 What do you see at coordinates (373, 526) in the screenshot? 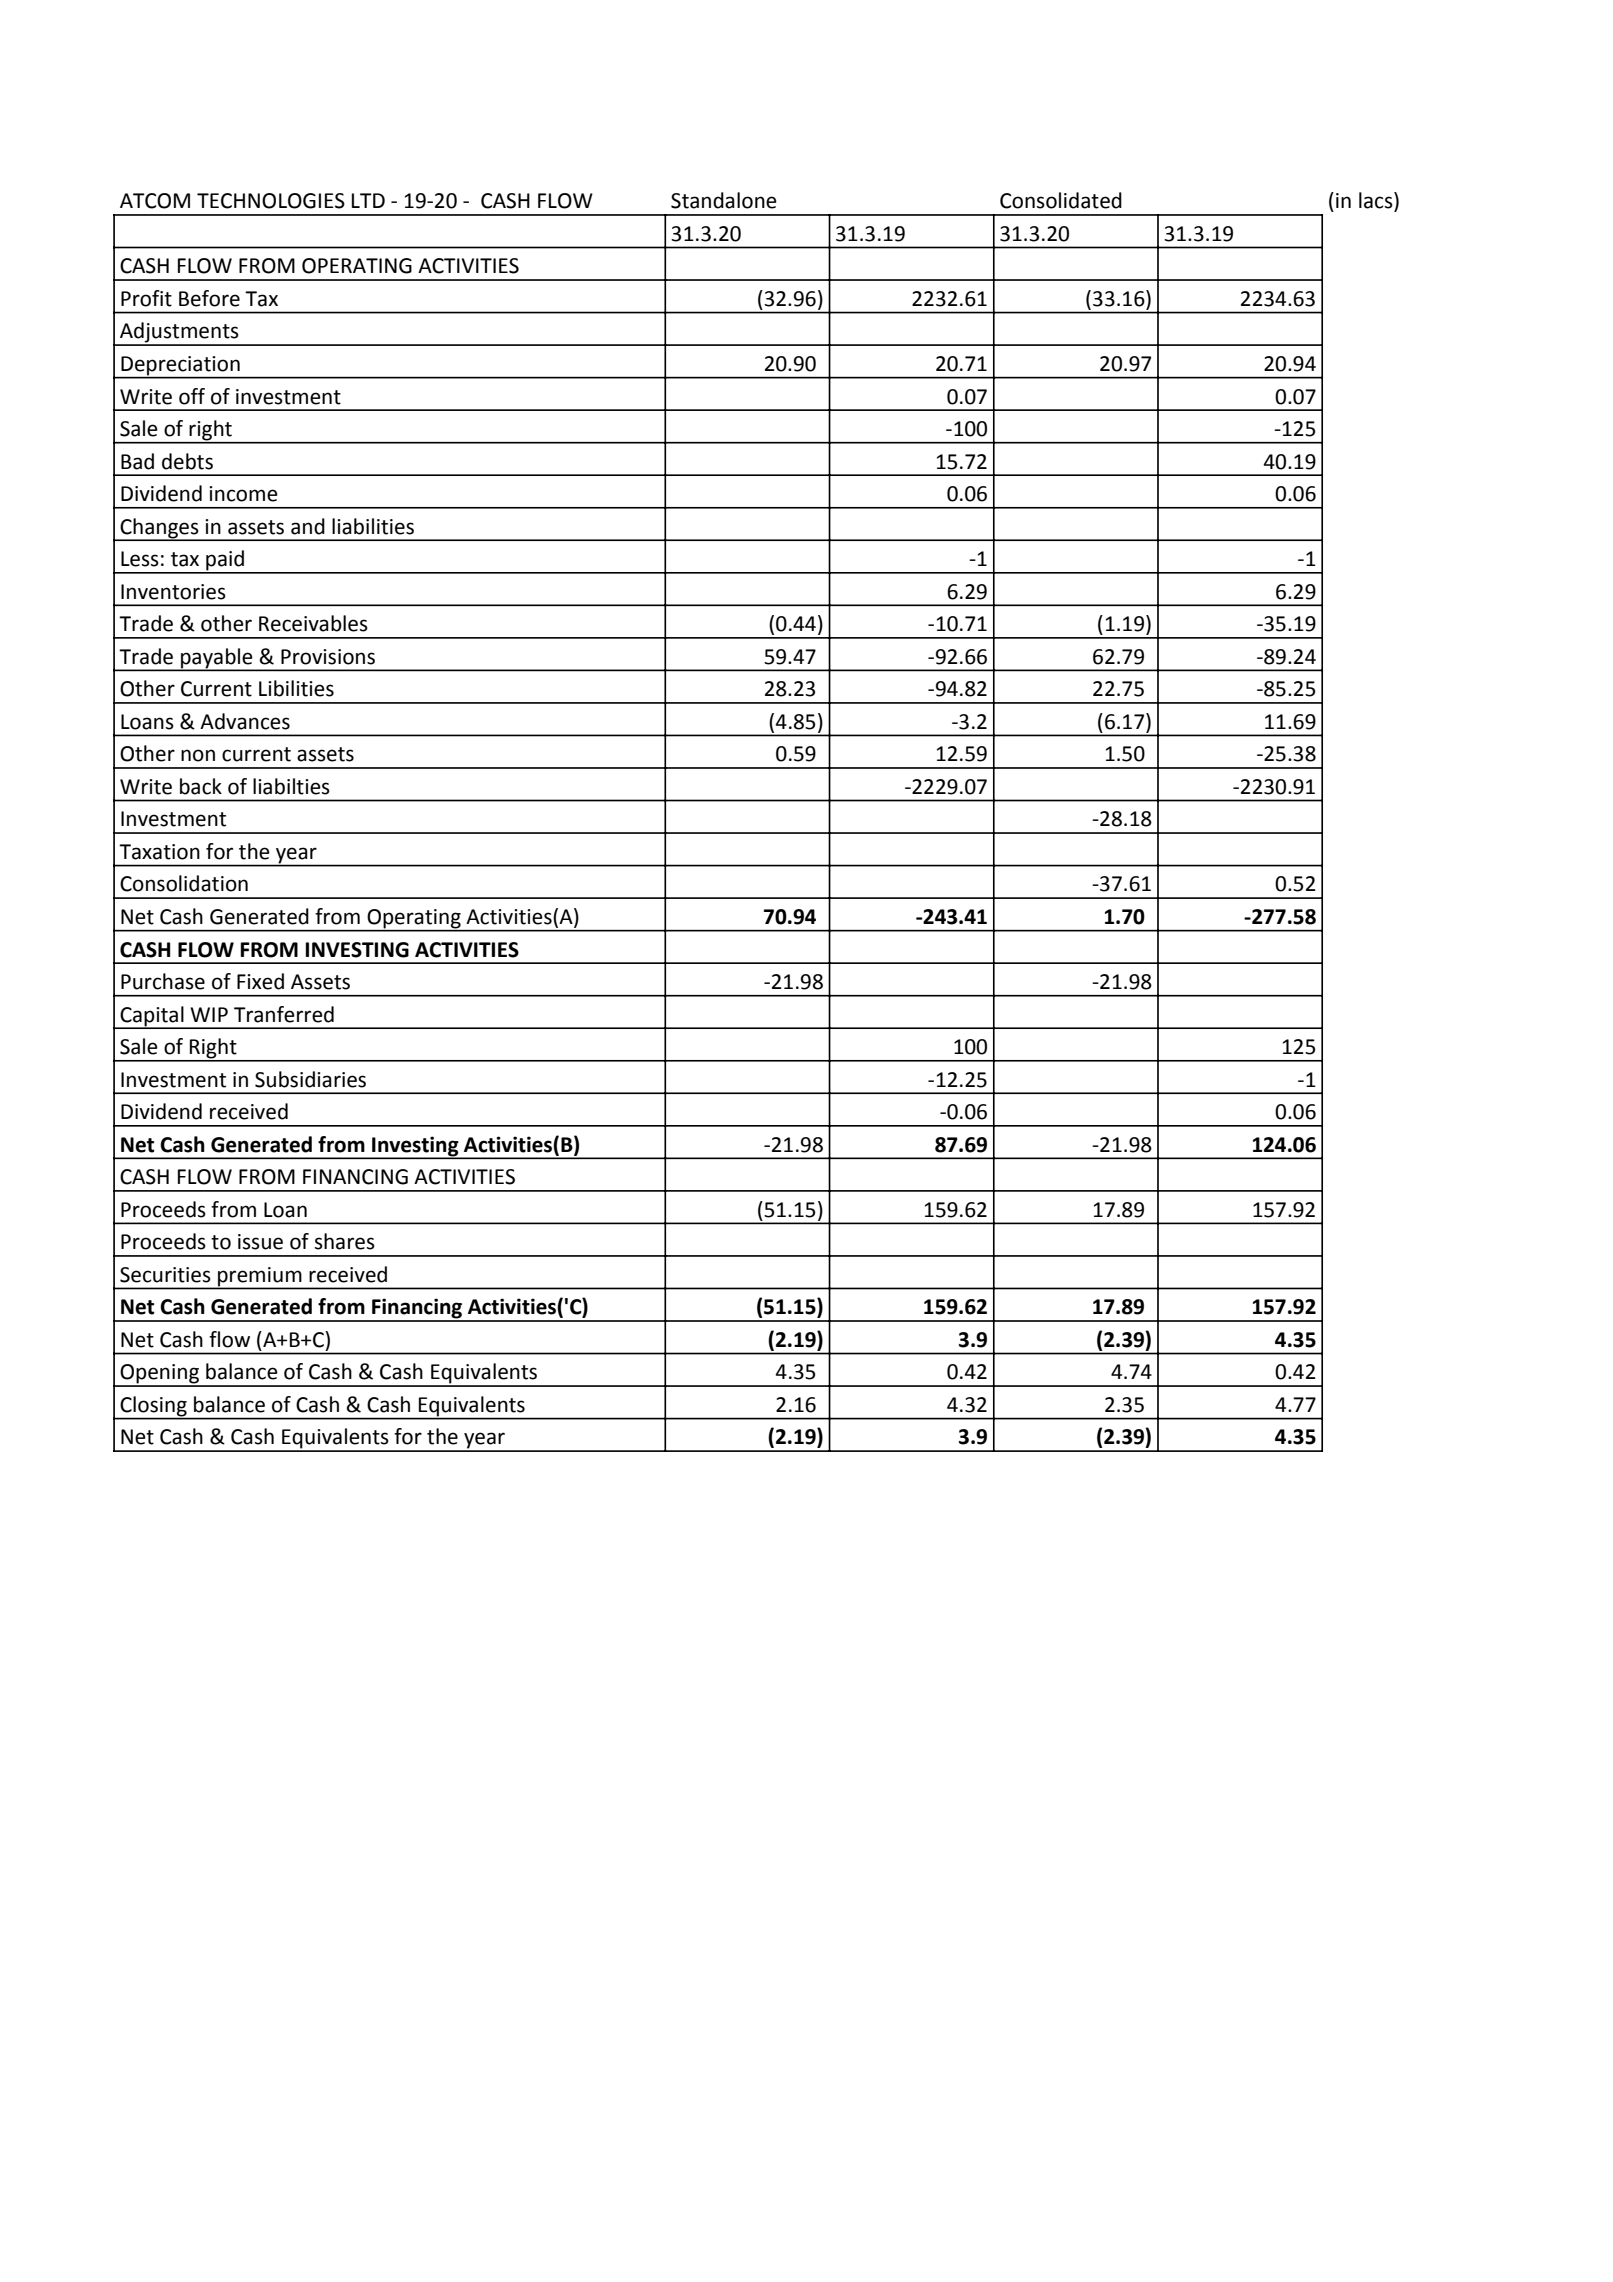
I see `liabilities` at bounding box center [373, 526].
